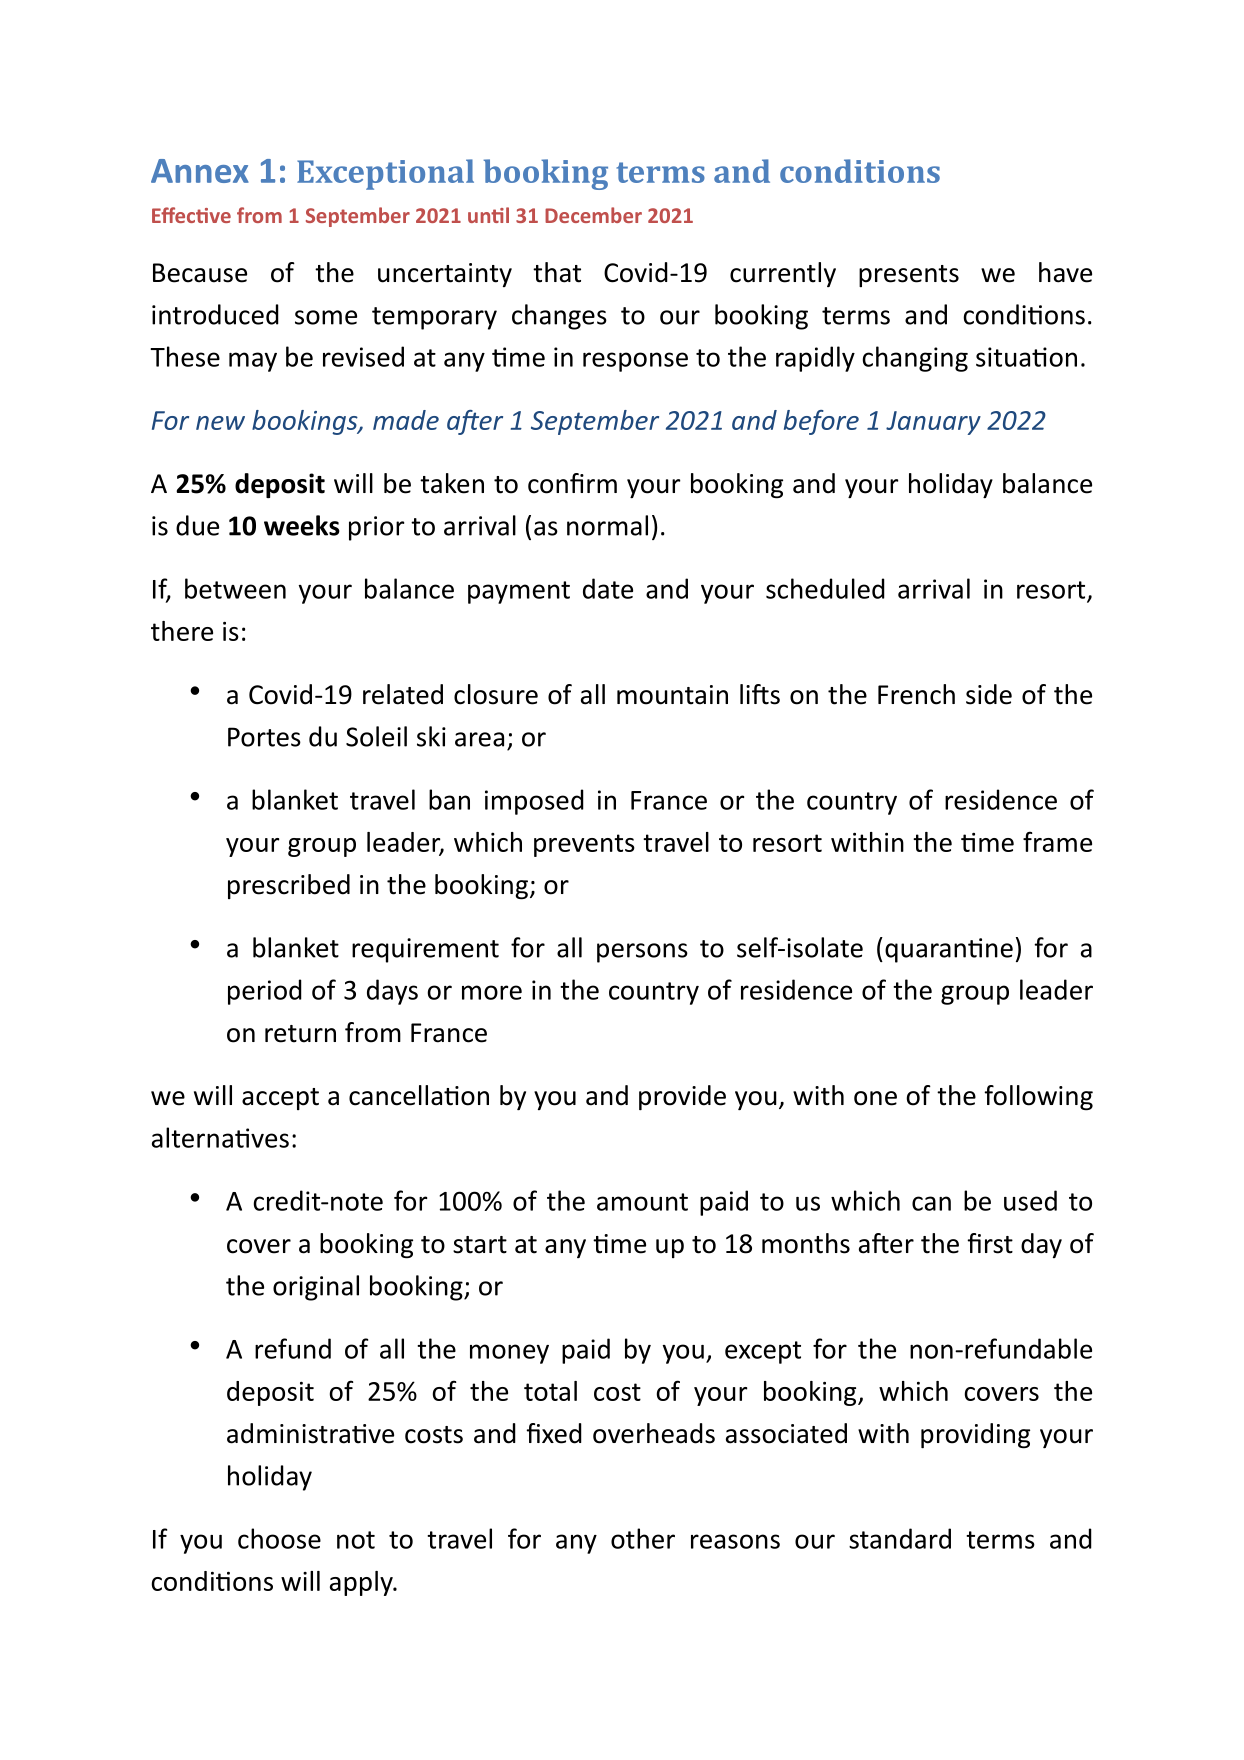 The width and height of the document is (1244, 1760). I want to click on presents, so click(909, 276).
